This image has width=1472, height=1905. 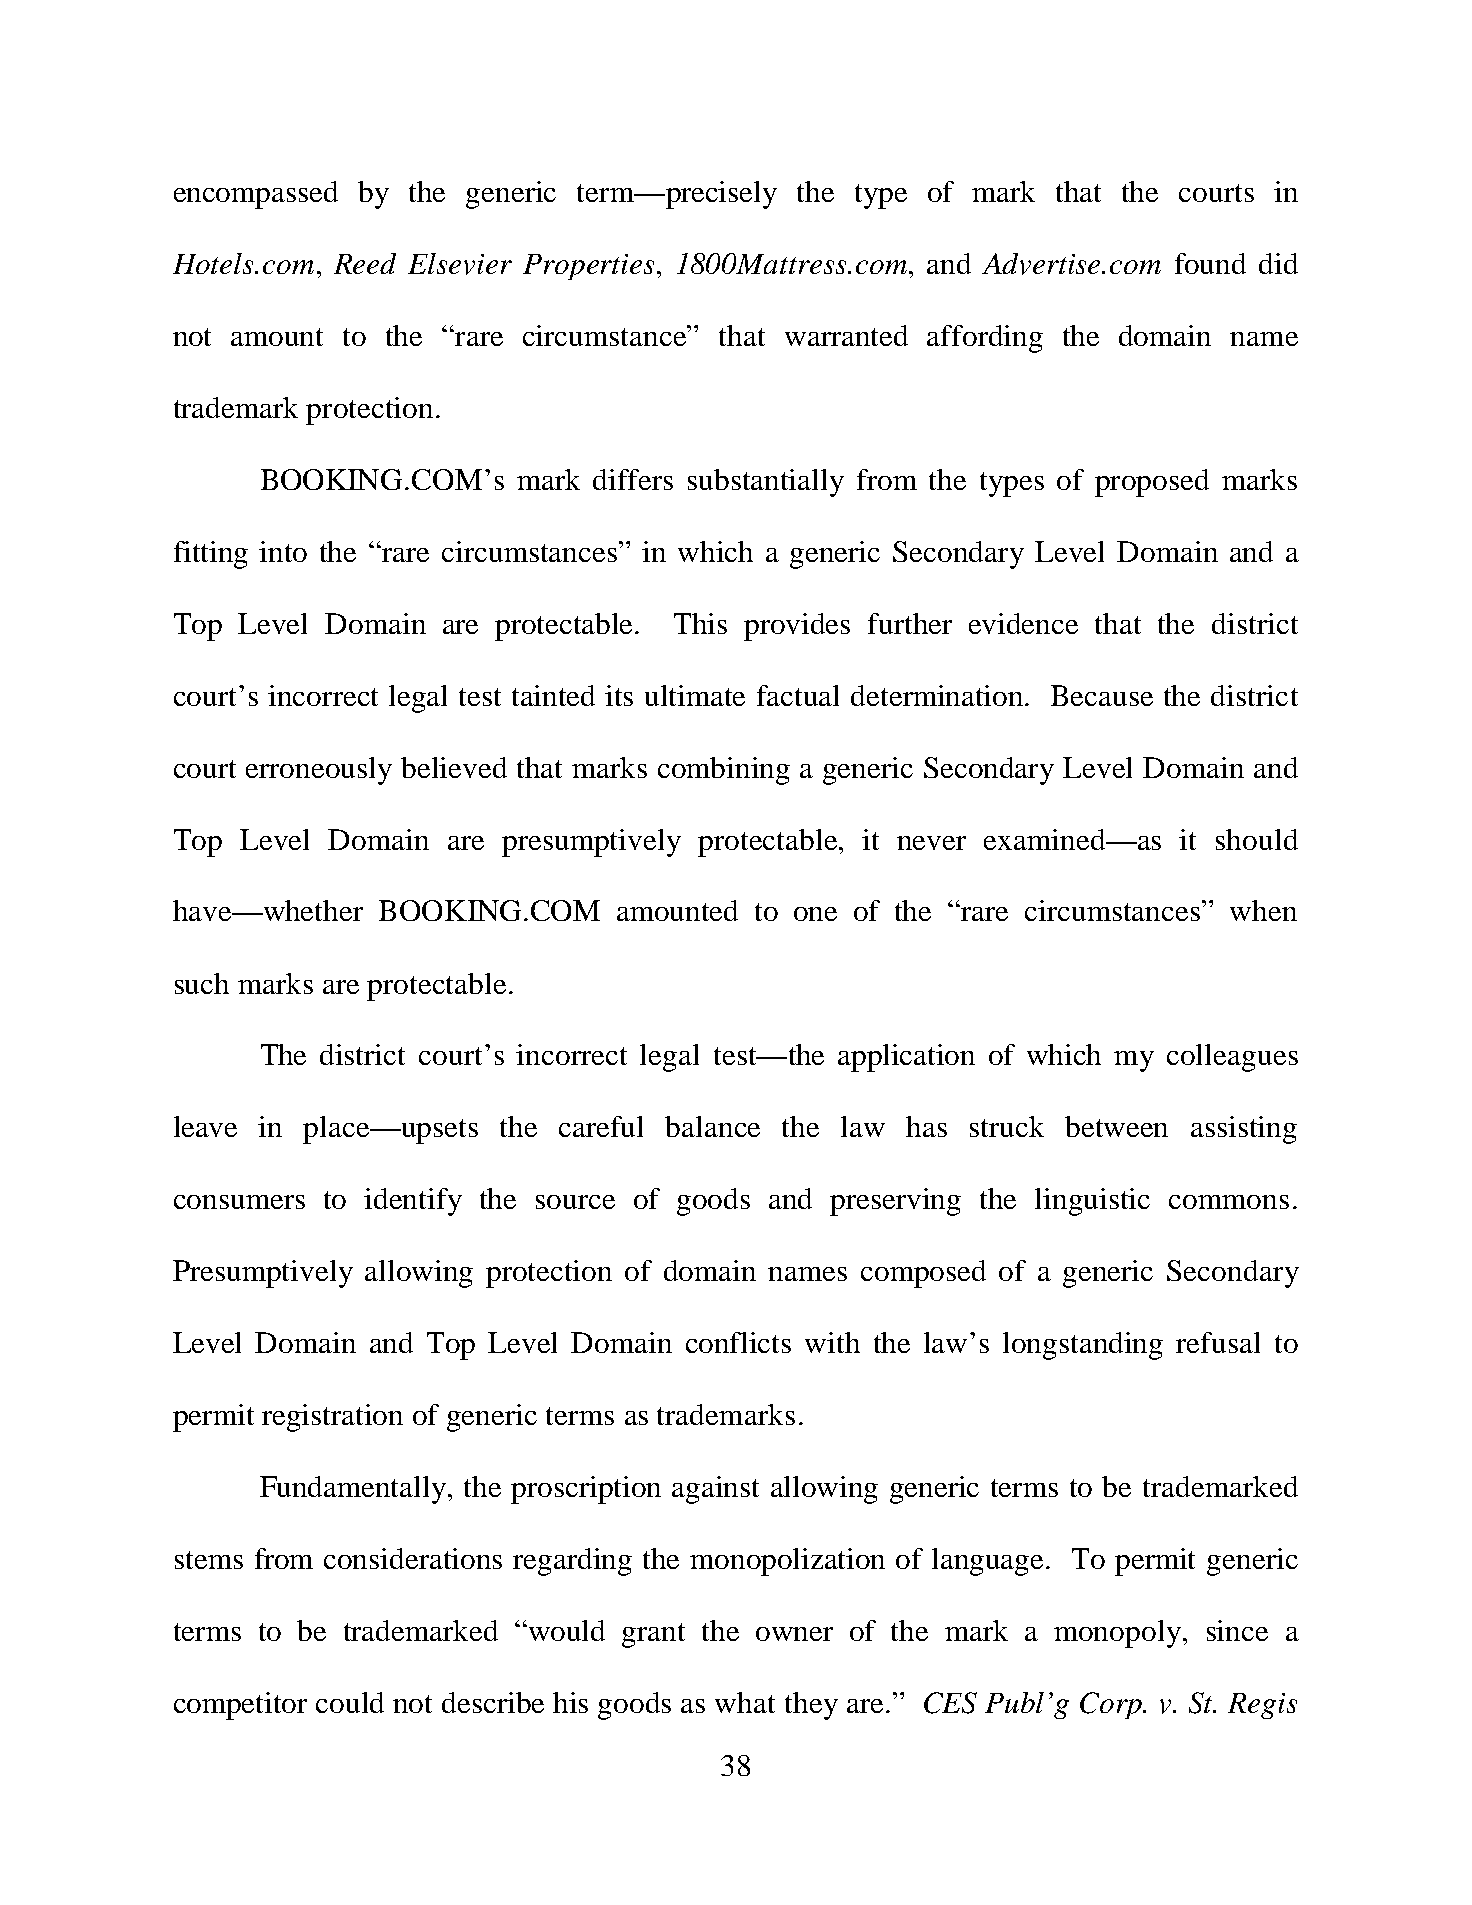 What do you see at coordinates (350, 1702) in the image?
I see `could` at bounding box center [350, 1702].
